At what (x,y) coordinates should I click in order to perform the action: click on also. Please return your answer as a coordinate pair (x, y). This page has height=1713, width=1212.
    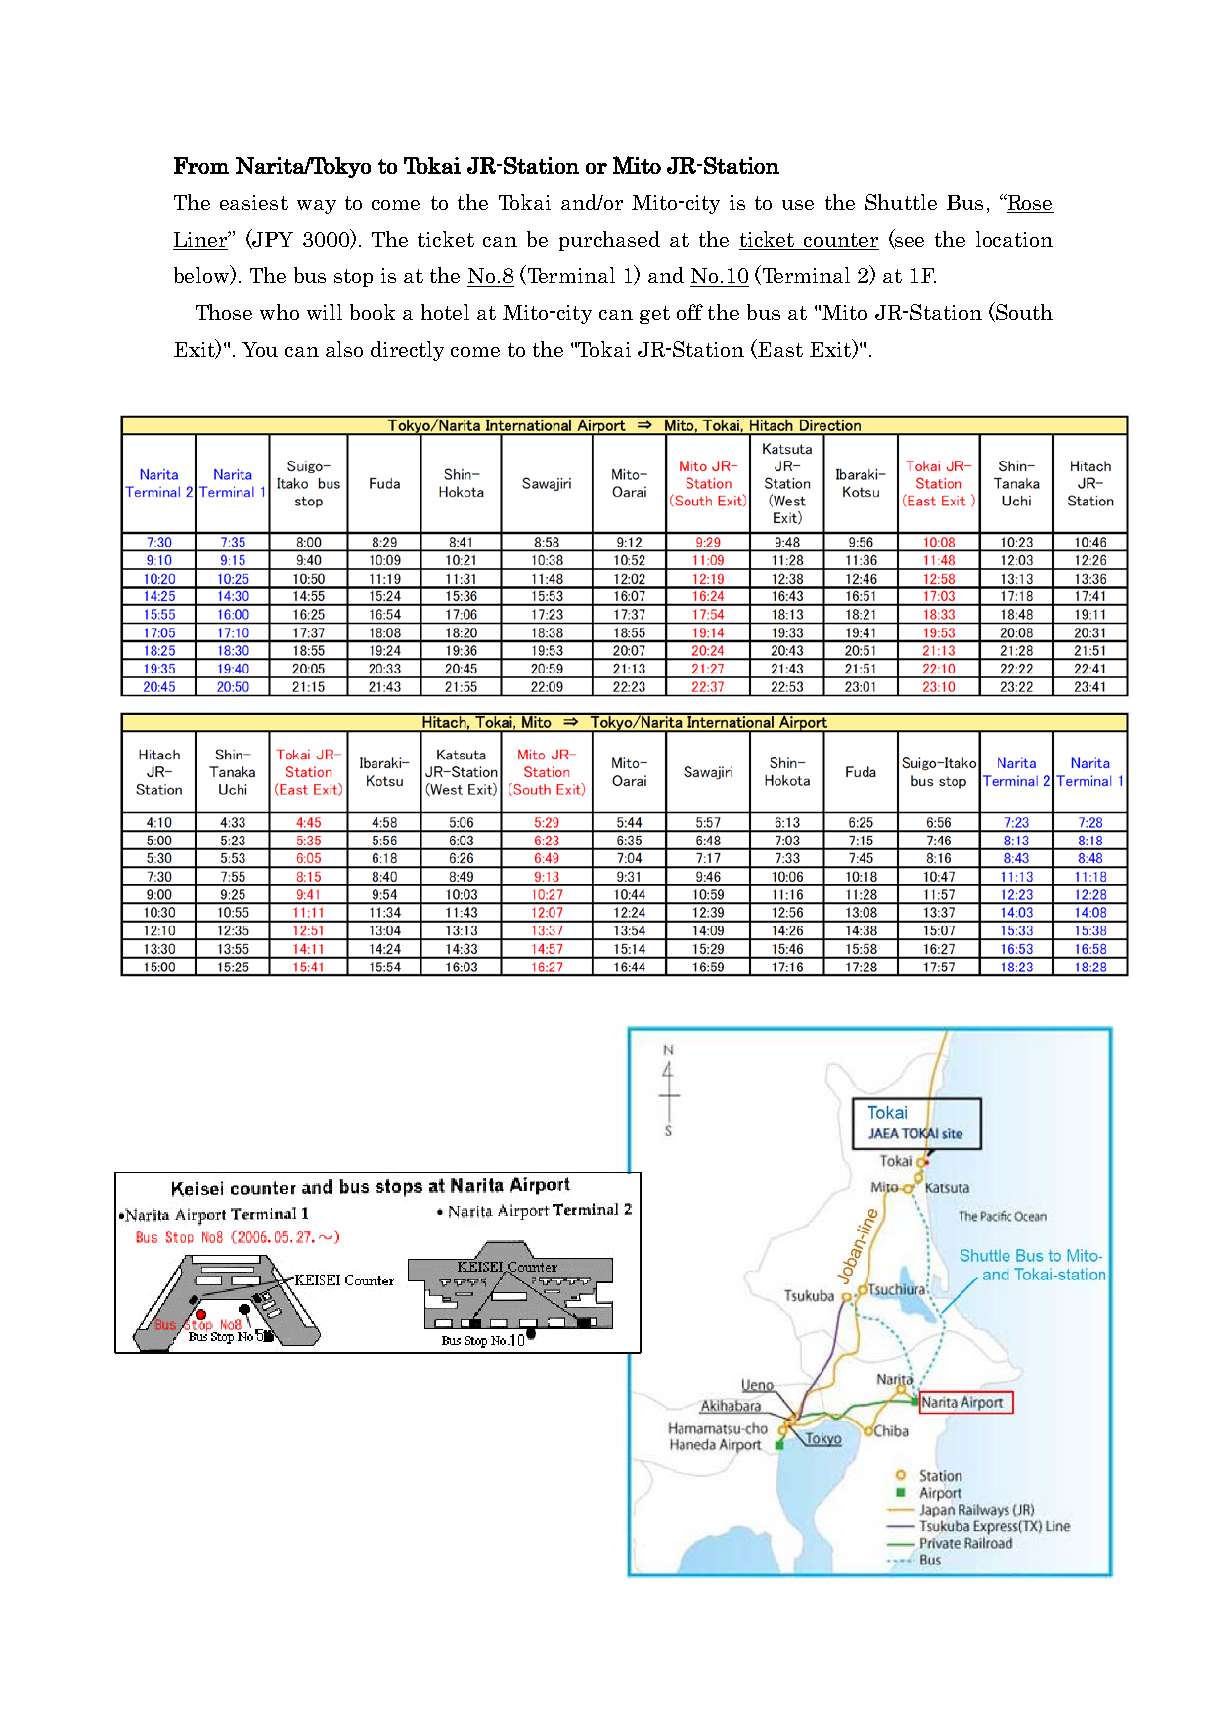
    Looking at the image, I should click on (344, 349).
